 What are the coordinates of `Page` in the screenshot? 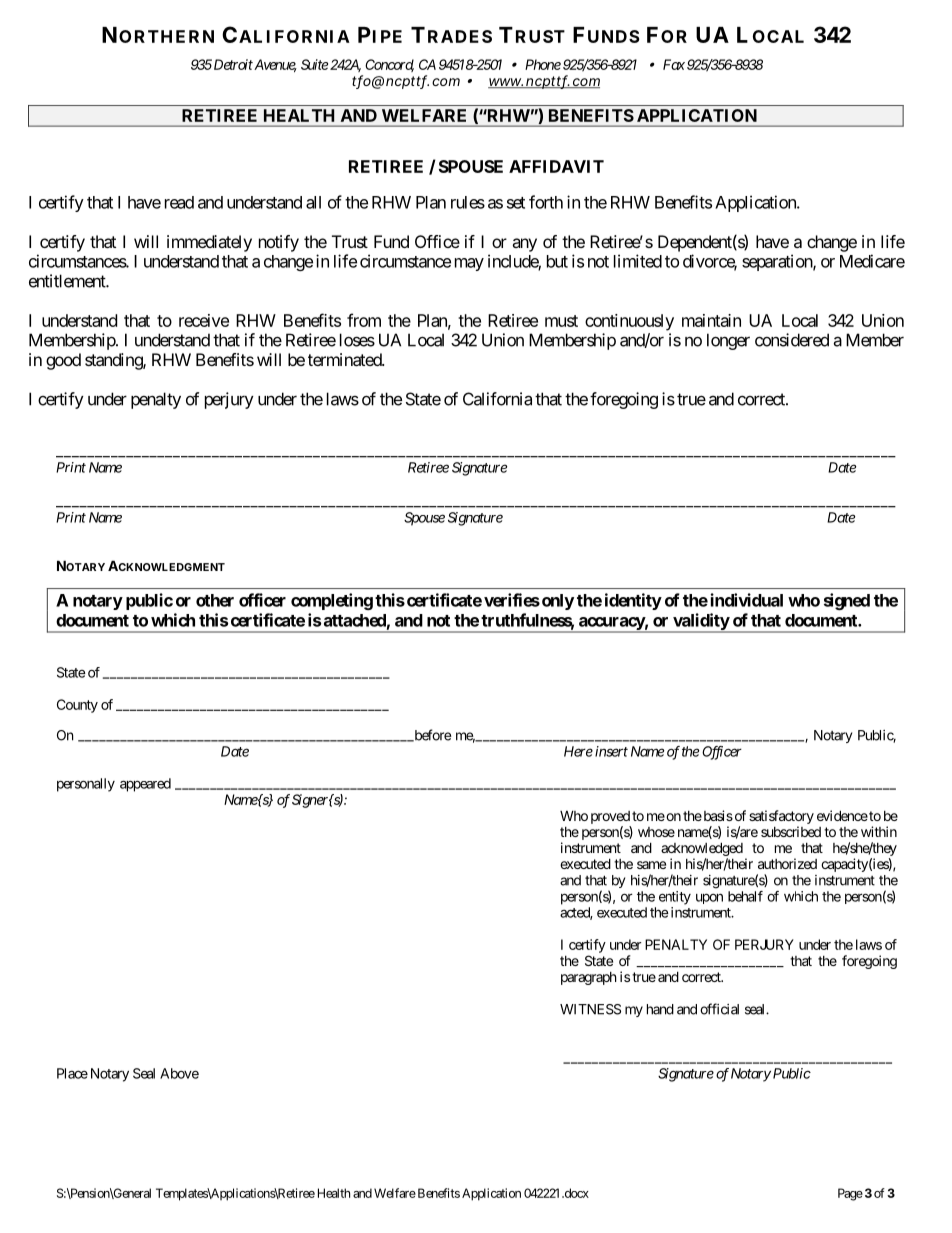 It's located at (850, 1194).
